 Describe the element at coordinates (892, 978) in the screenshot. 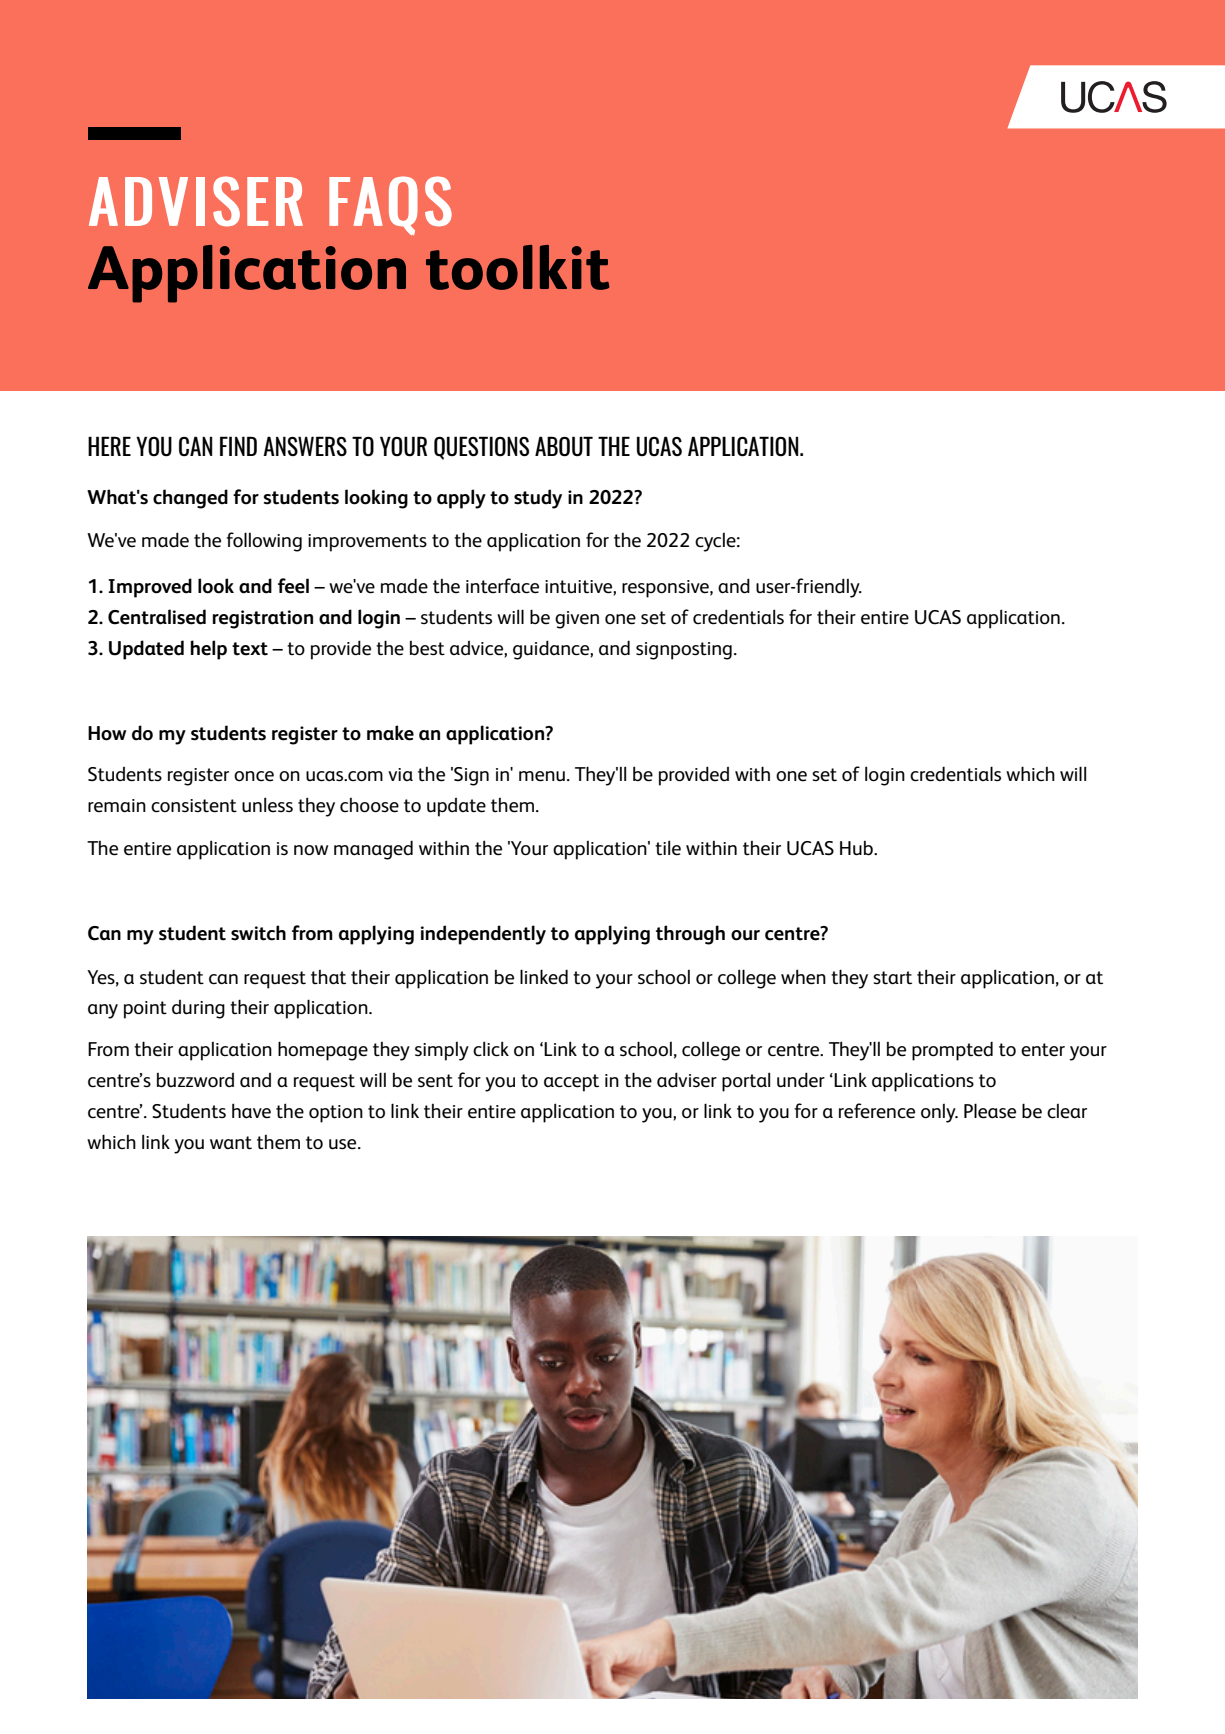

I see `start` at that location.
